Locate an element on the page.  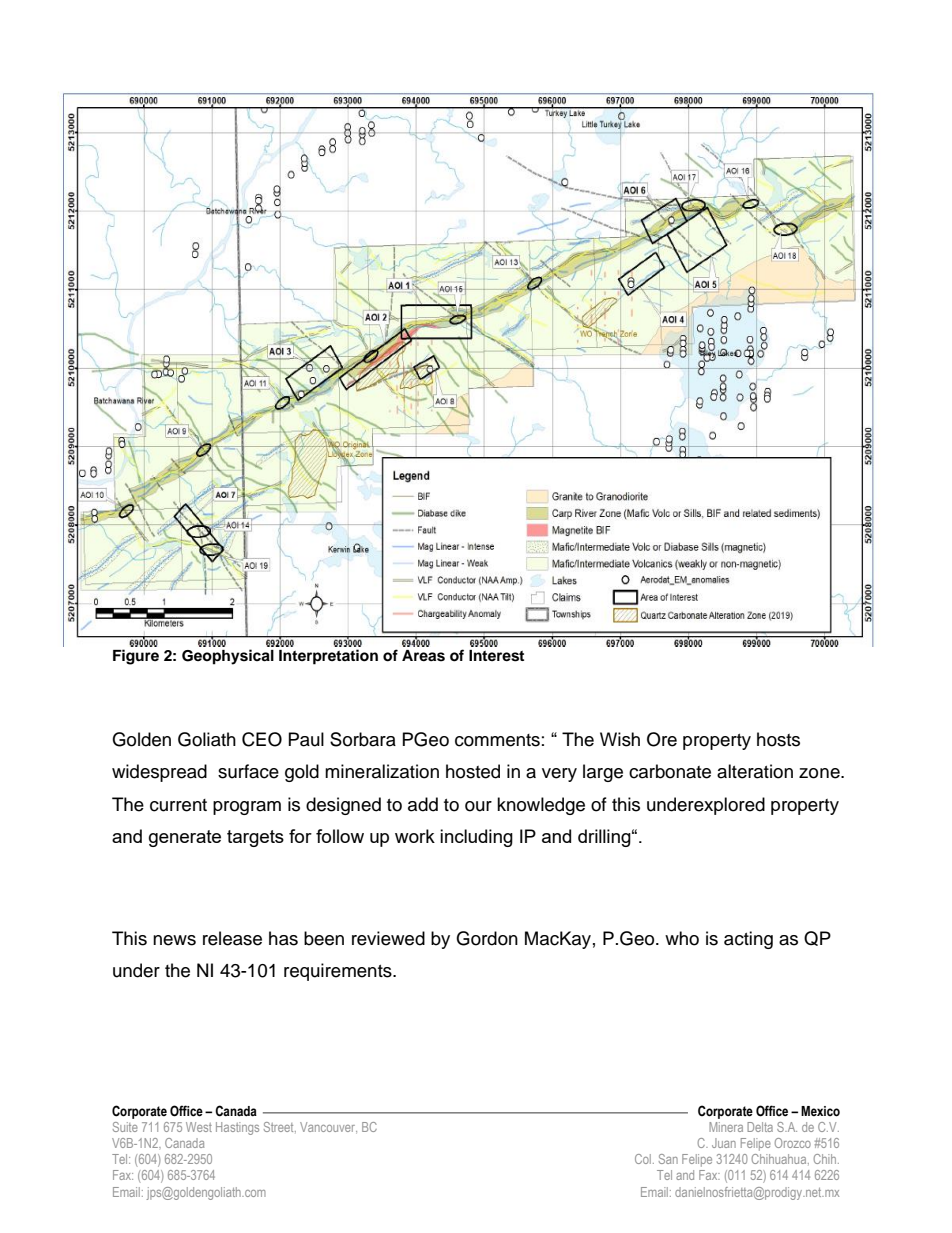
acting is located at coordinates (748, 940).
